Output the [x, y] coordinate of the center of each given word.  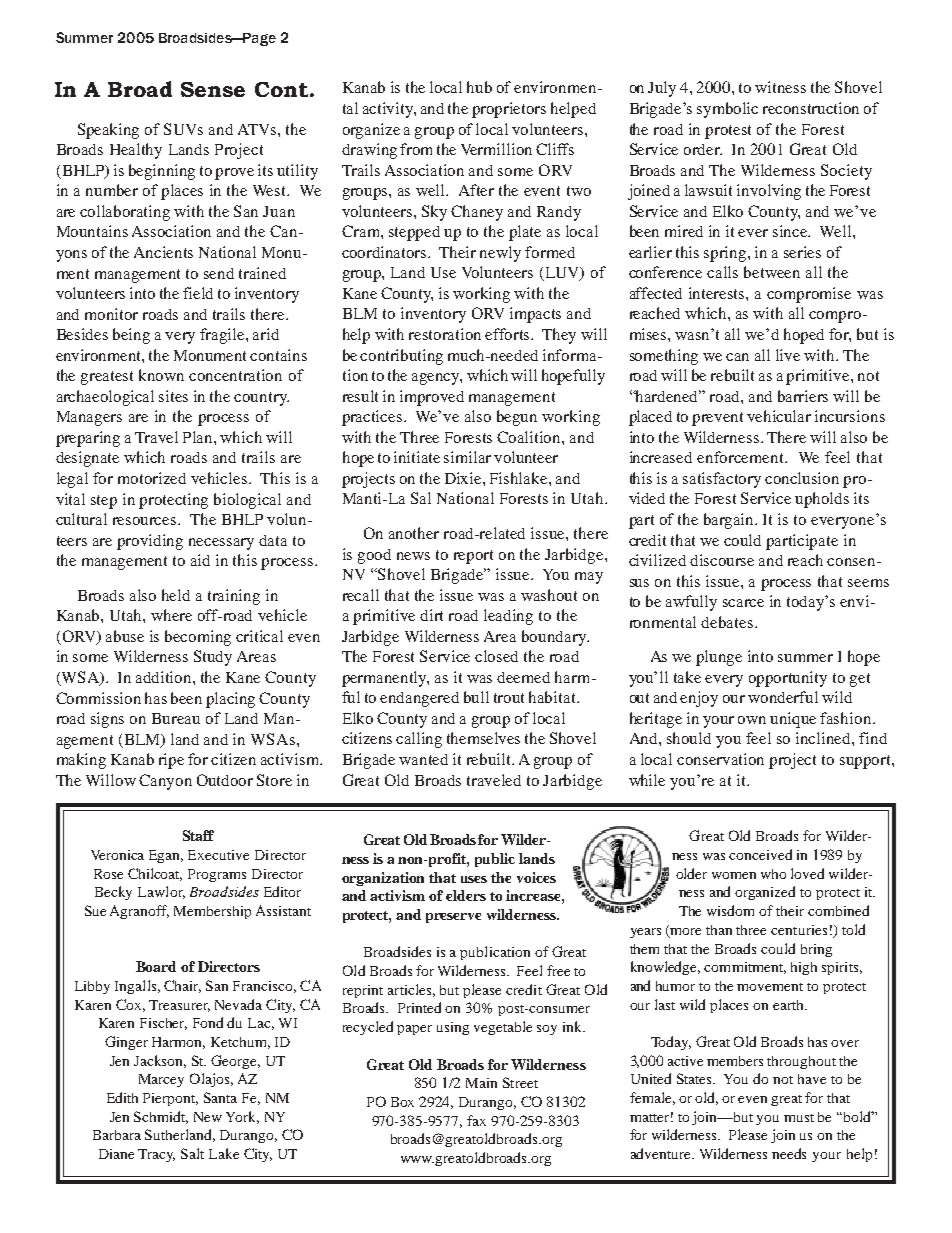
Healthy [136, 151]
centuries [799, 930]
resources [146, 521]
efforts [509, 334]
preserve [453, 918]
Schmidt [161, 1117]
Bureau [176, 718]
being [131, 336]
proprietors [509, 110]
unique [793, 720]
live [788, 355]
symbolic [727, 110]
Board [156, 966]
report [473, 557]
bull [476, 697]
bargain [730, 521]
